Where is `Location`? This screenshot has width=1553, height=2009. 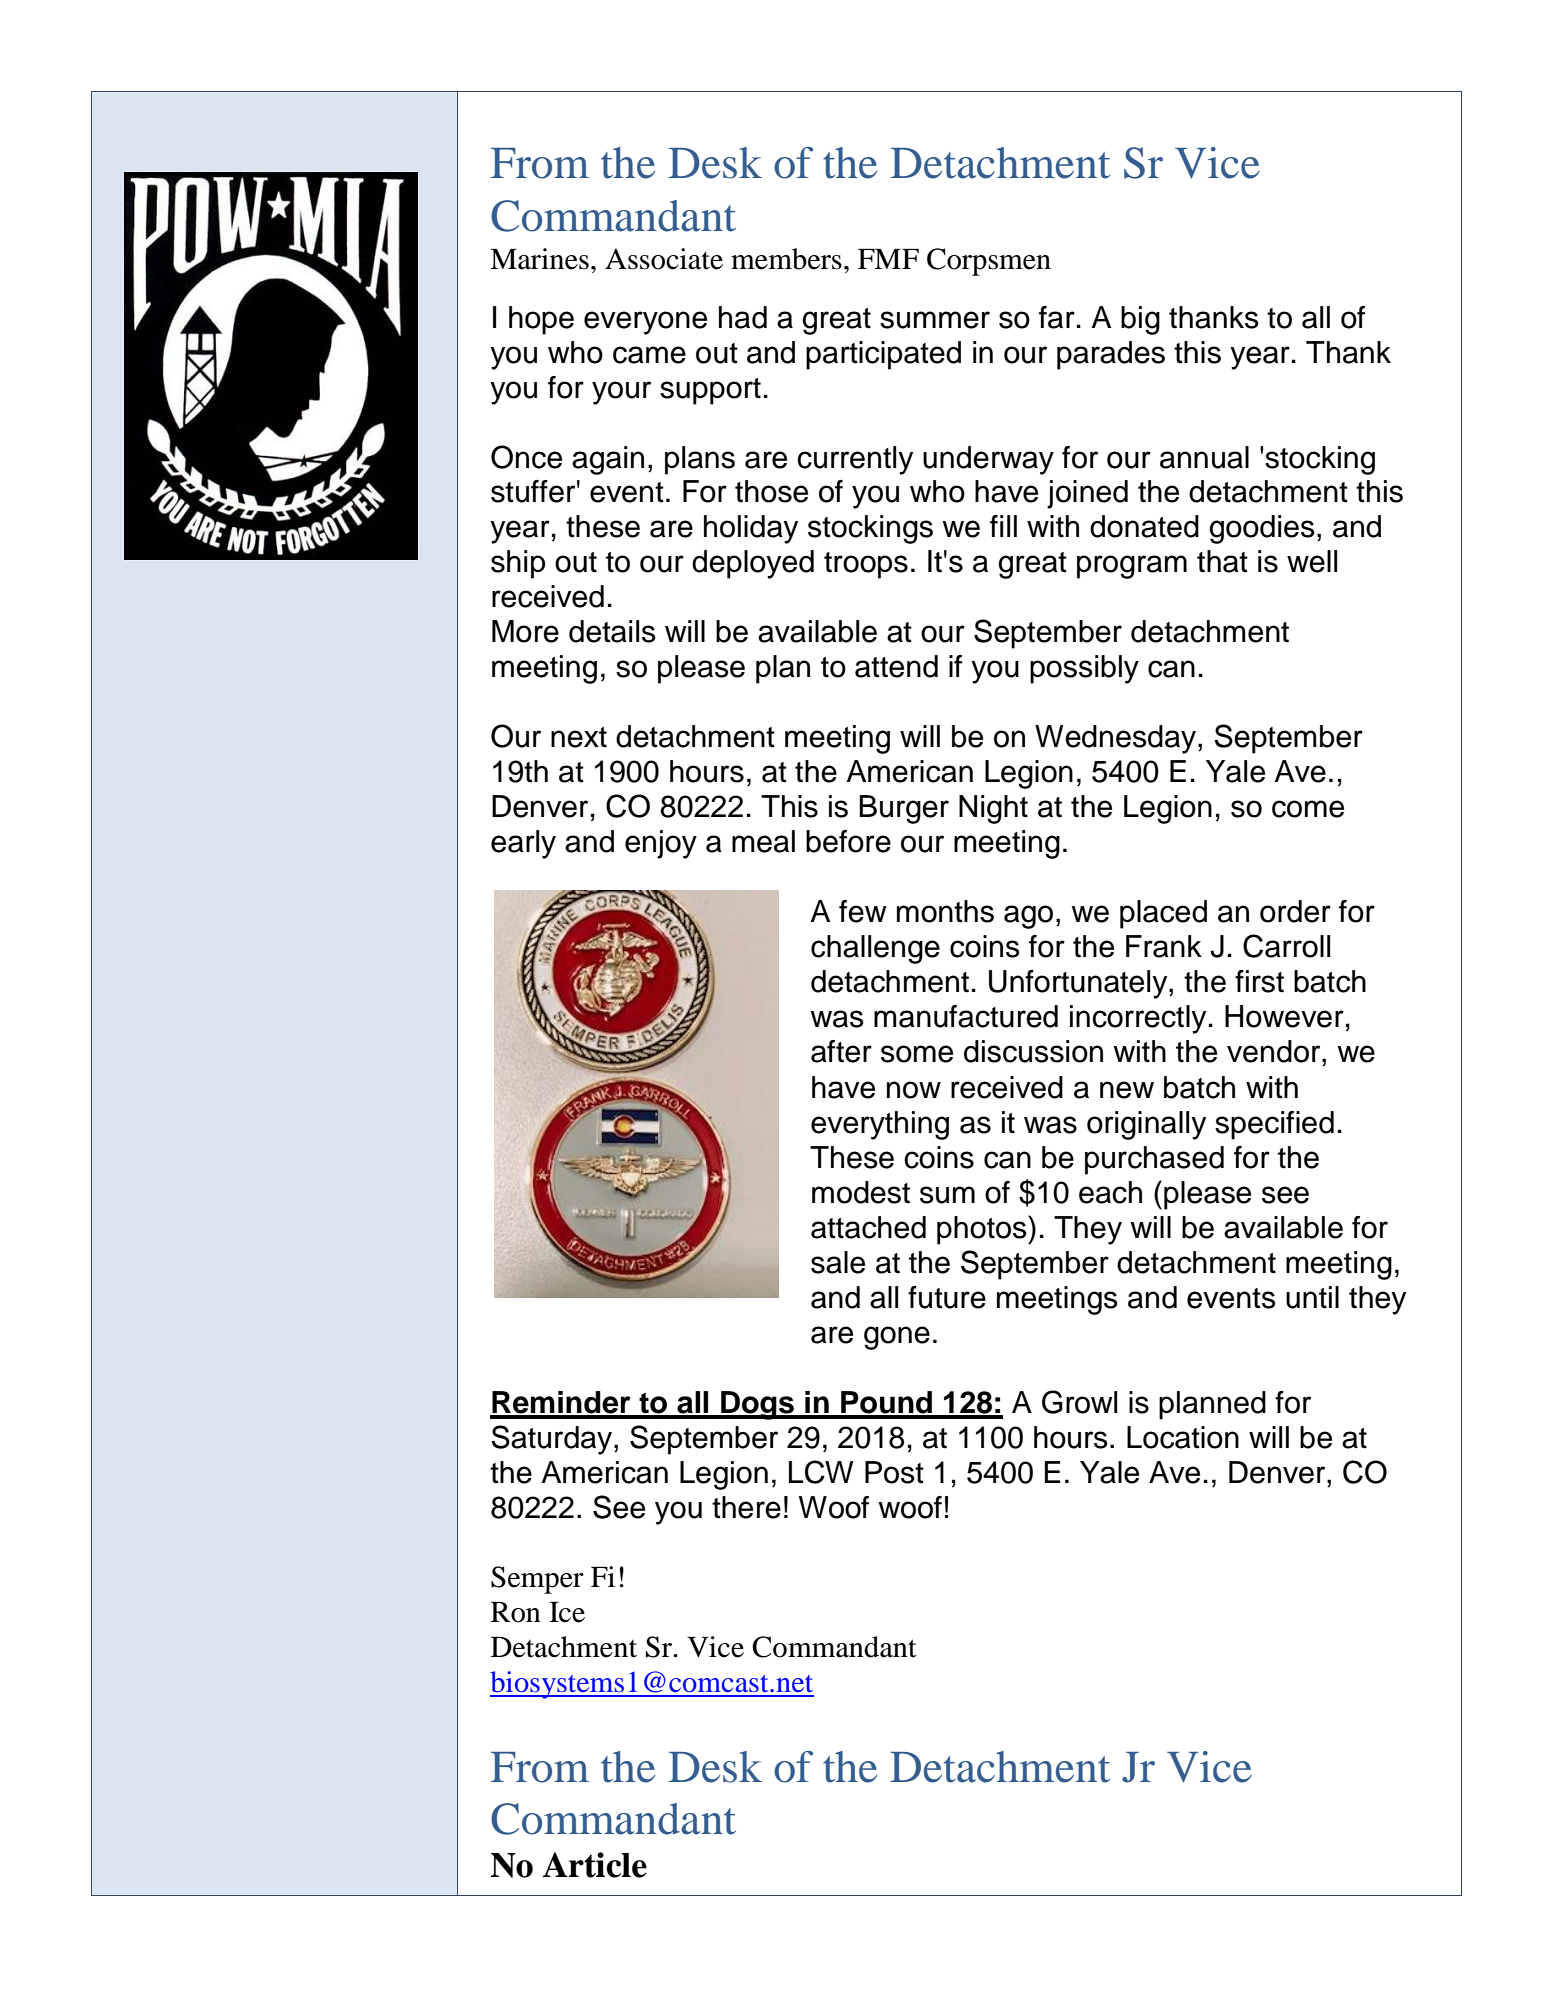 Location is located at coordinates (1183, 1437).
